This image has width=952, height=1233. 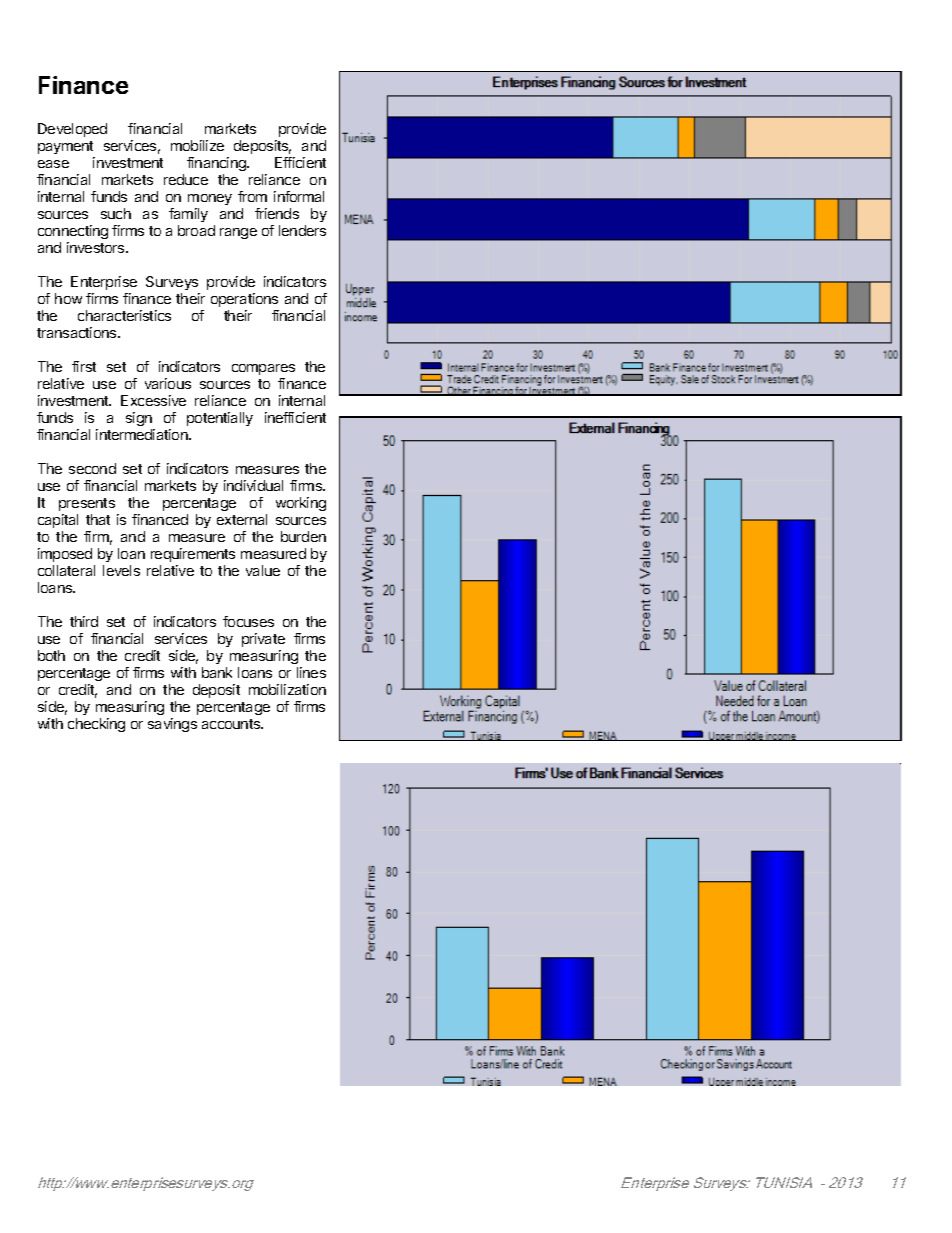 What do you see at coordinates (193, 555) in the image?
I see `requirements` at bounding box center [193, 555].
